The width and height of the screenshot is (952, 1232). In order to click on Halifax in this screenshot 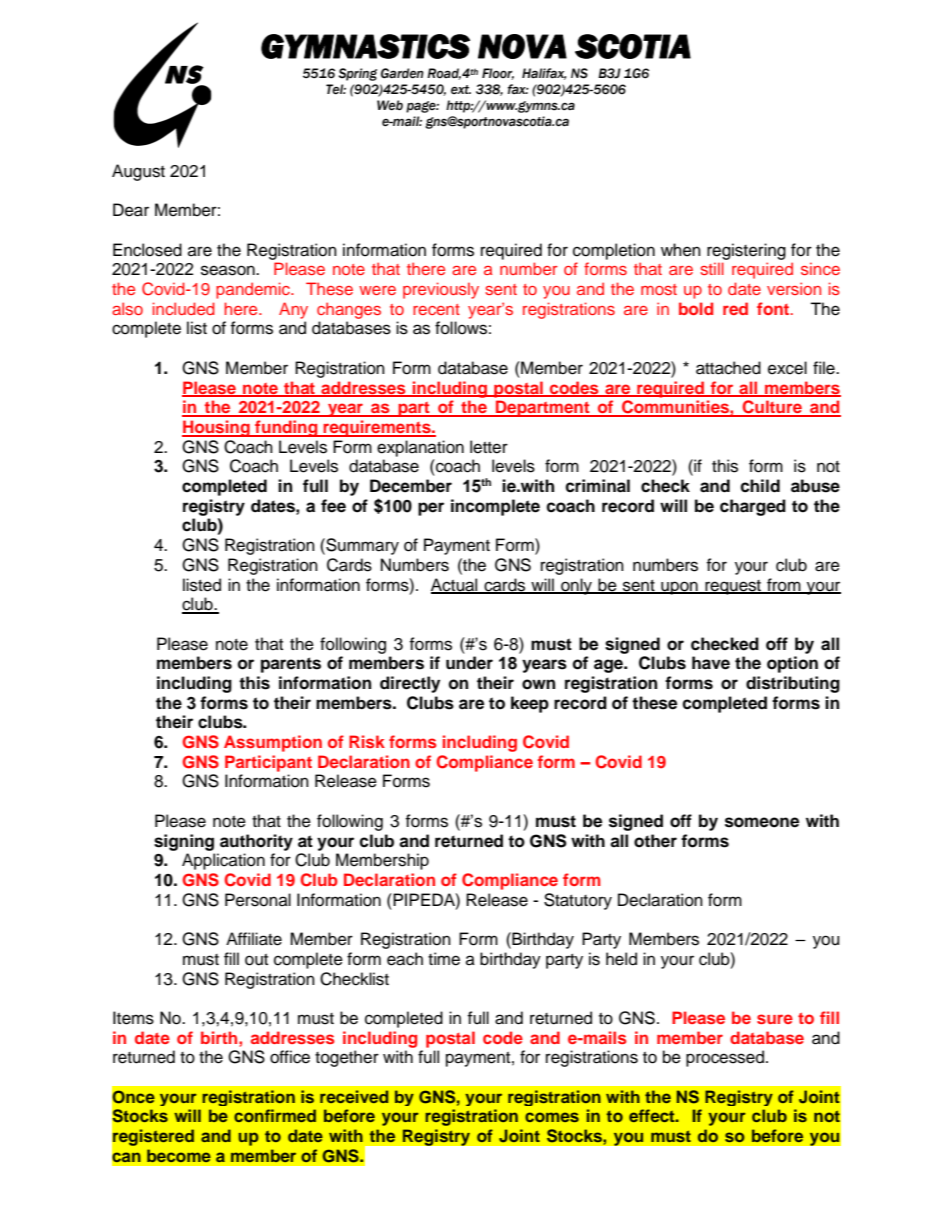, I will do `click(544, 74)`.
